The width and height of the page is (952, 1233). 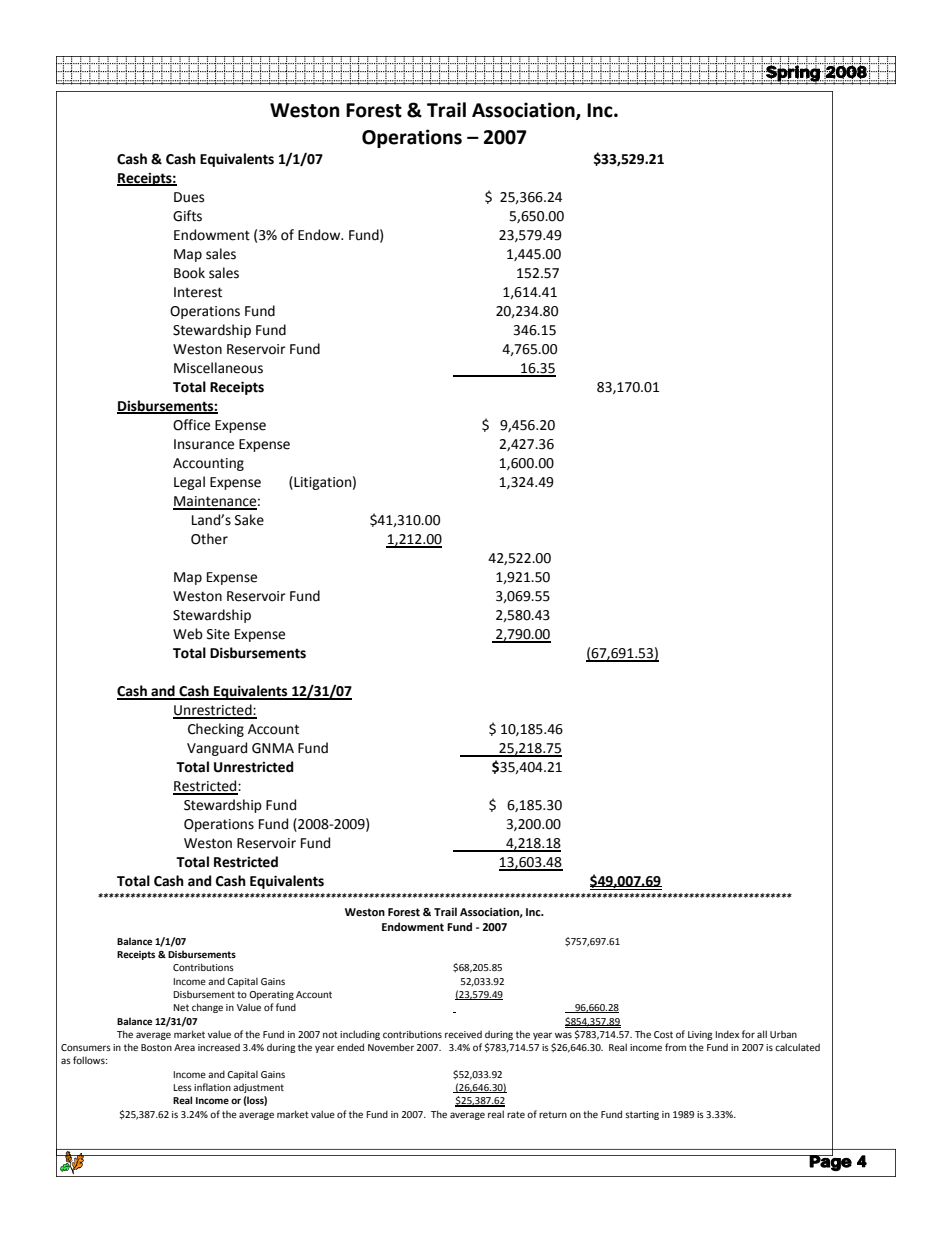 I want to click on rate, so click(x=516, y=1114).
